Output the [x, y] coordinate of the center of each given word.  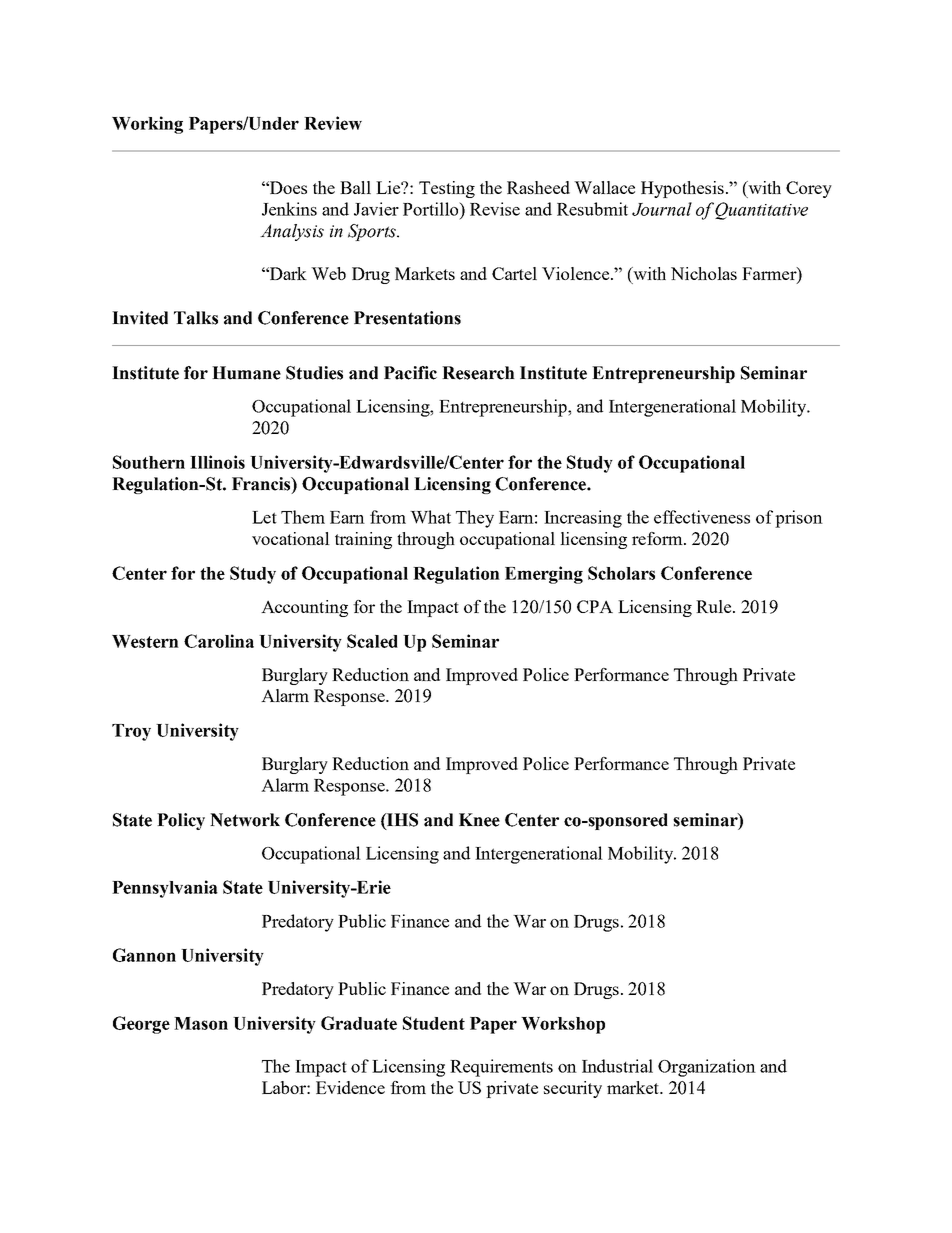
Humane [246, 373]
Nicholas [704, 273]
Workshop [563, 1025]
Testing [447, 189]
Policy [181, 821]
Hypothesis [682, 189]
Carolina [219, 641]
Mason [201, 1023]
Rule [715, 606]
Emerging [544, 575]
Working [147, 125]
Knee [479, 820]
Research [478, 373]
